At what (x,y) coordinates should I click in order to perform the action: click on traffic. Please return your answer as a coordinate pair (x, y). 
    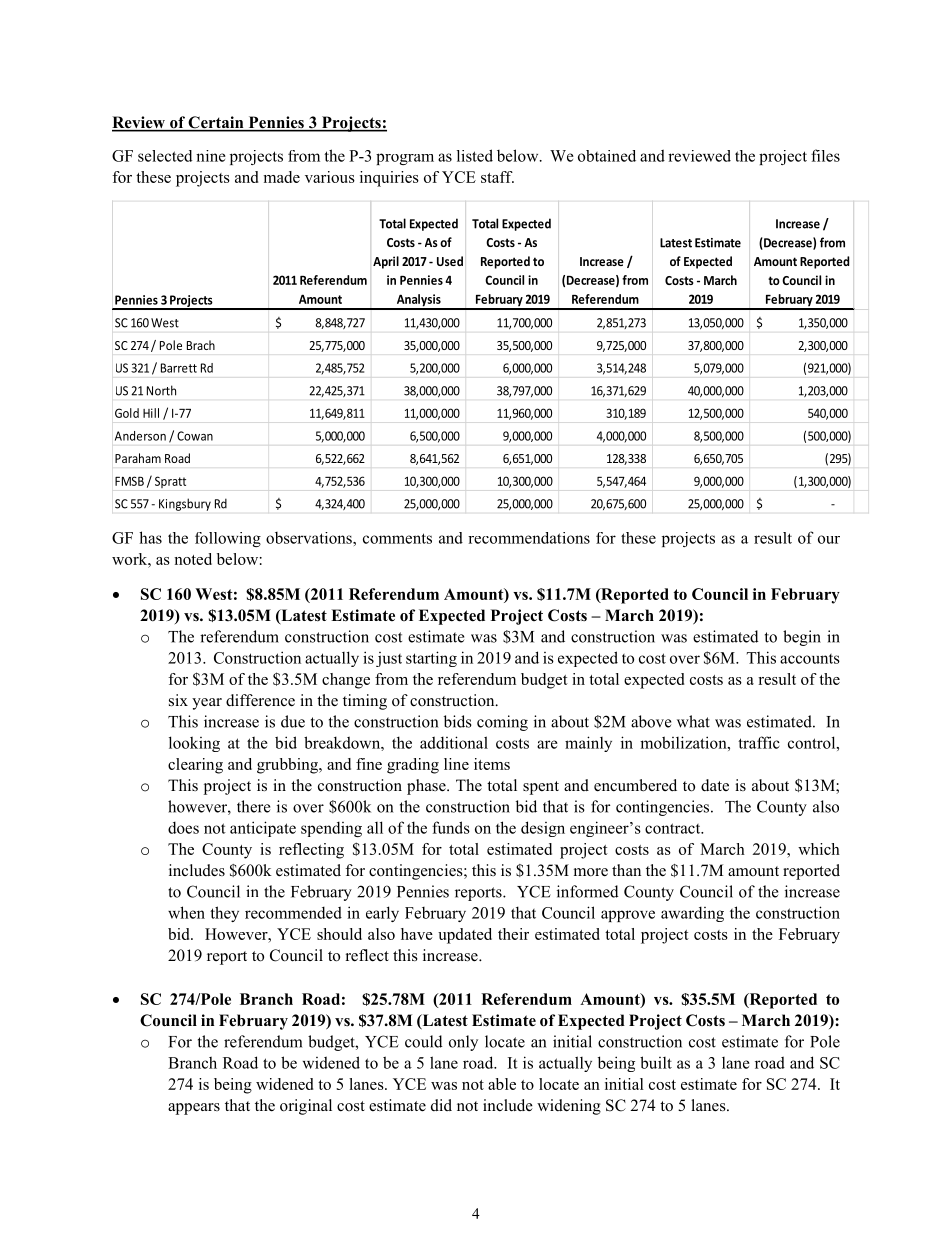
    Looking at the image, I should click on (759, 742).
